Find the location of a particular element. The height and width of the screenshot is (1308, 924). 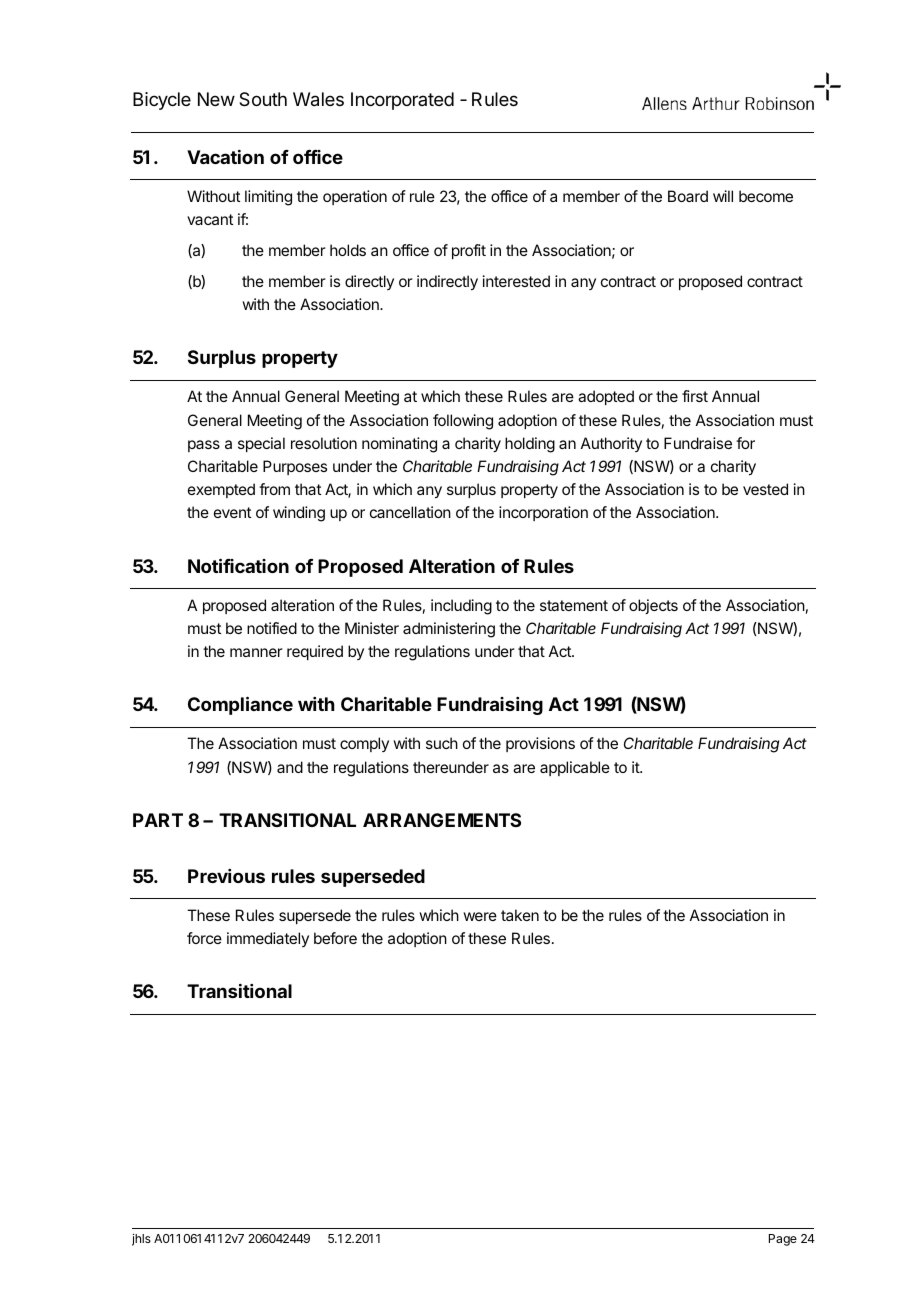

objects is located at coordinates (653, 606).
